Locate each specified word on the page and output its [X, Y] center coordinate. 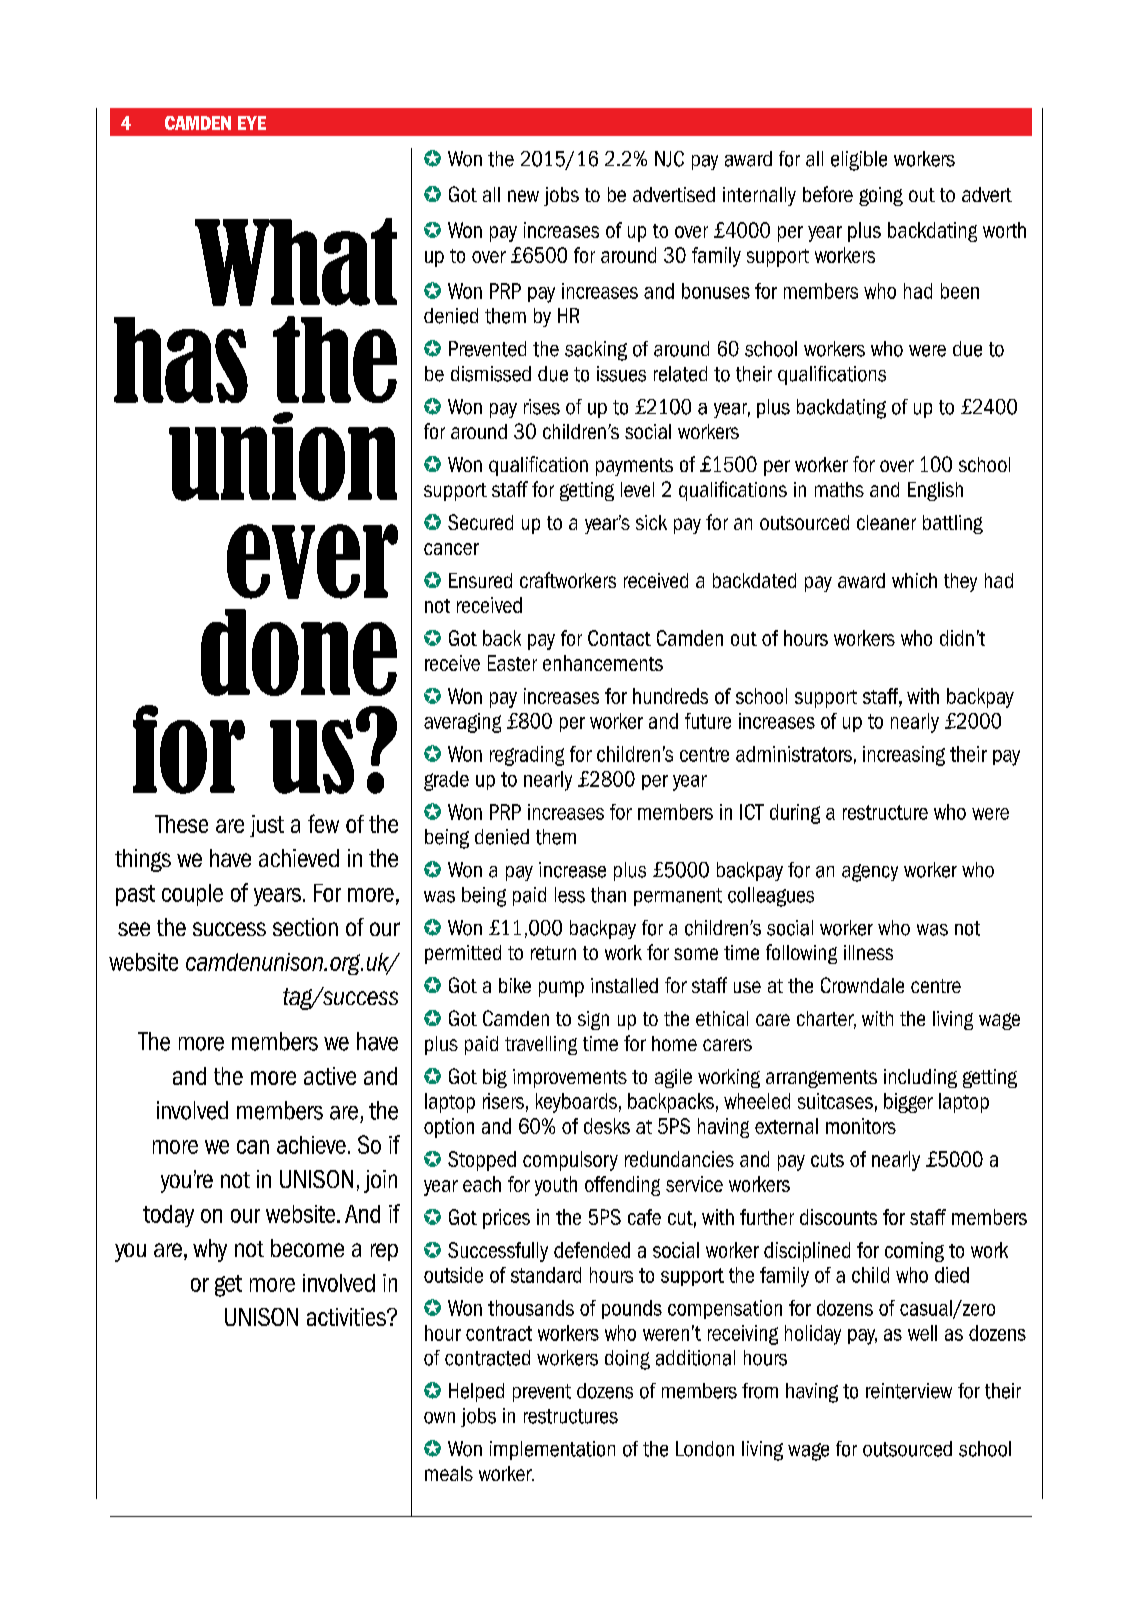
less [570, 895]
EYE [252, 123]
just [267, 826]
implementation [552, 1450]
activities [347, 1317]
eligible [859, 161]
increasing [904, 756]
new [523, 196]
